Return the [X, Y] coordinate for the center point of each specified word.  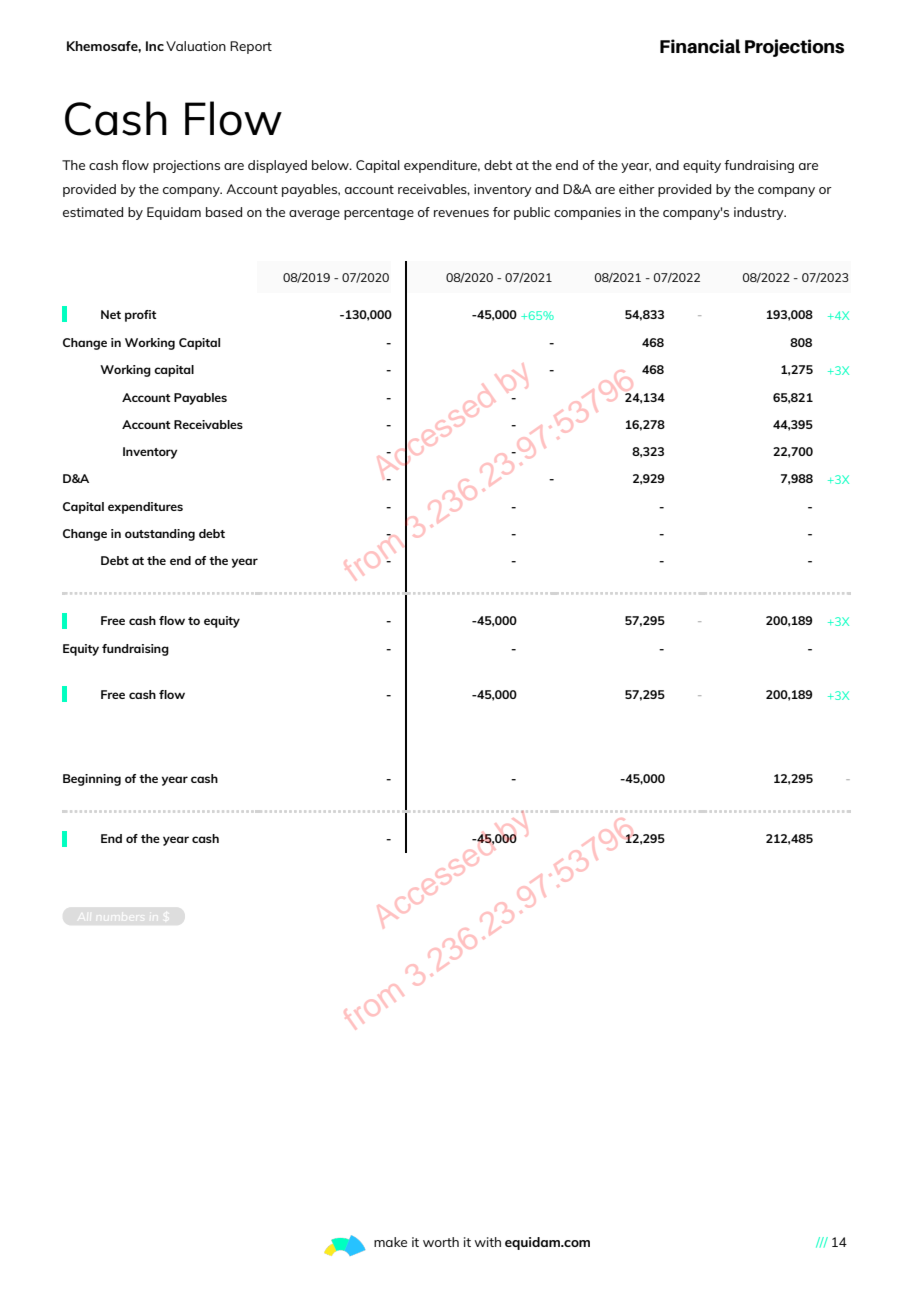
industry [760, 213]
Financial [700, 46]
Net [111, 314]
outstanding [160, 535]
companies [587, 213]
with [487, 1242]
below [331, 165]
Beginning [92, 780]
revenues [461, 213]
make [390, 1242]
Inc [155, 46]
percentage [379, 214]
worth [441, 1242]
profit [140, 316]
